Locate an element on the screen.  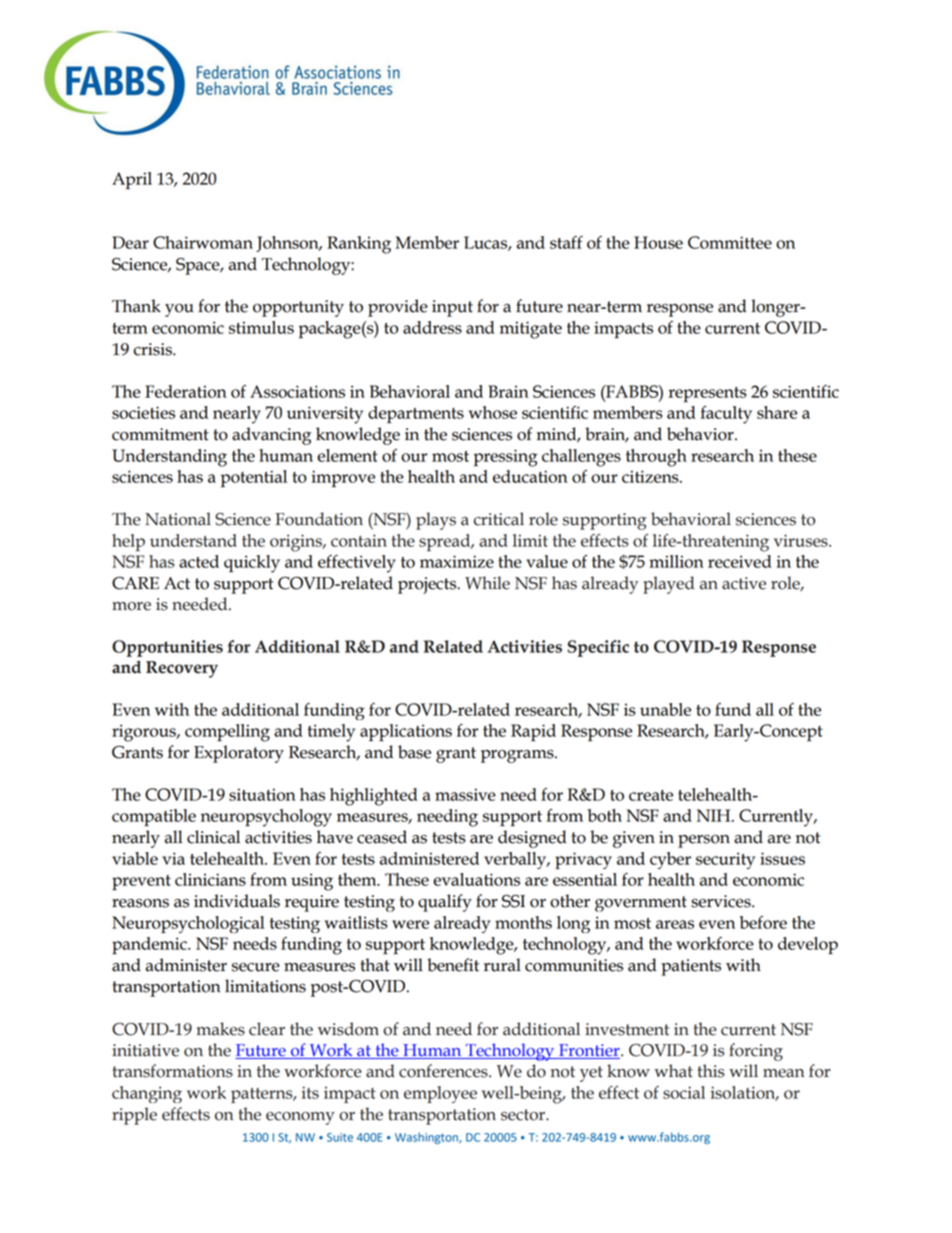
Chairwoman is located at coordinates (203, 242).
